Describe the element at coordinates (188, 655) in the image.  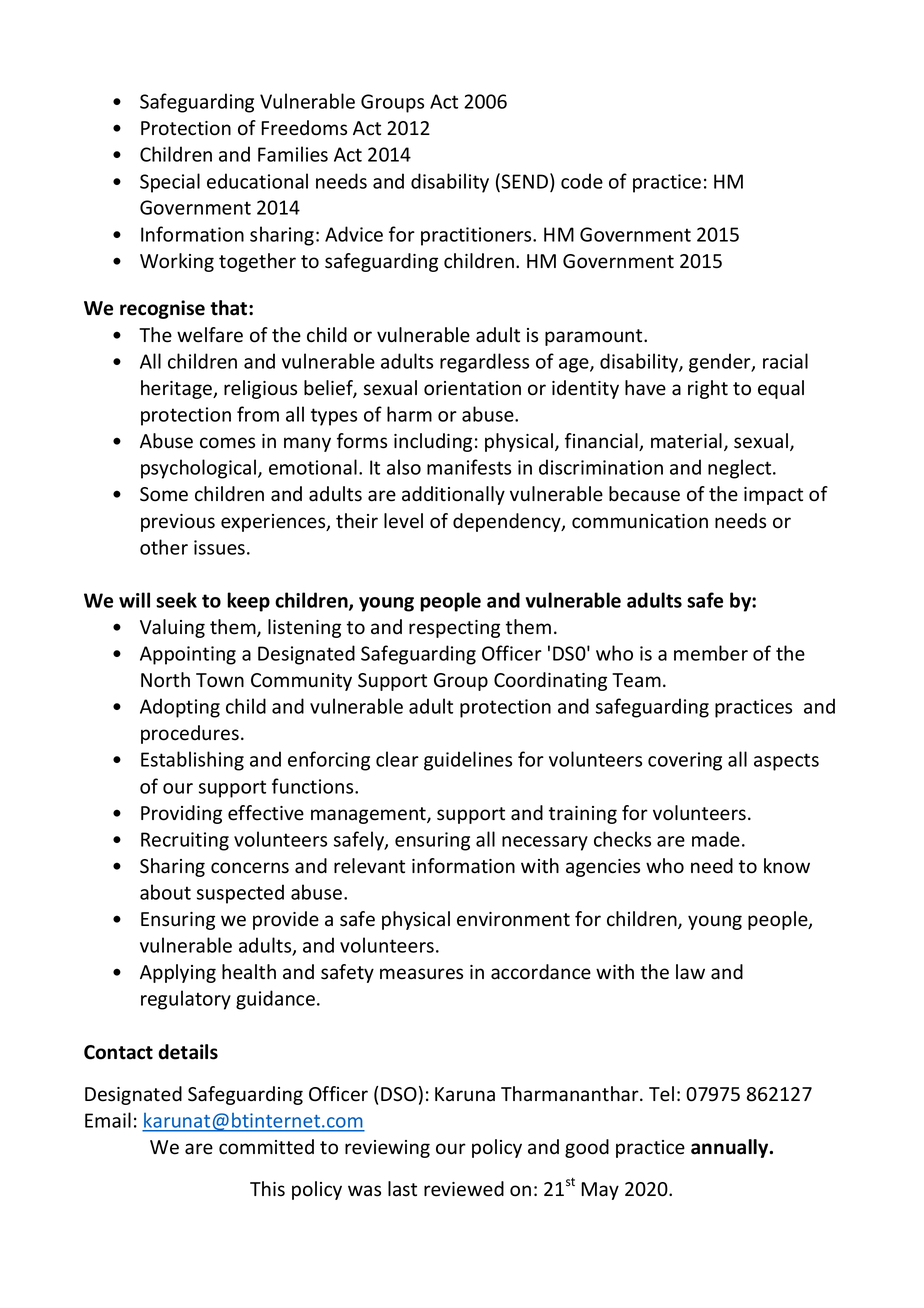
I see `Appointing` at that location.
